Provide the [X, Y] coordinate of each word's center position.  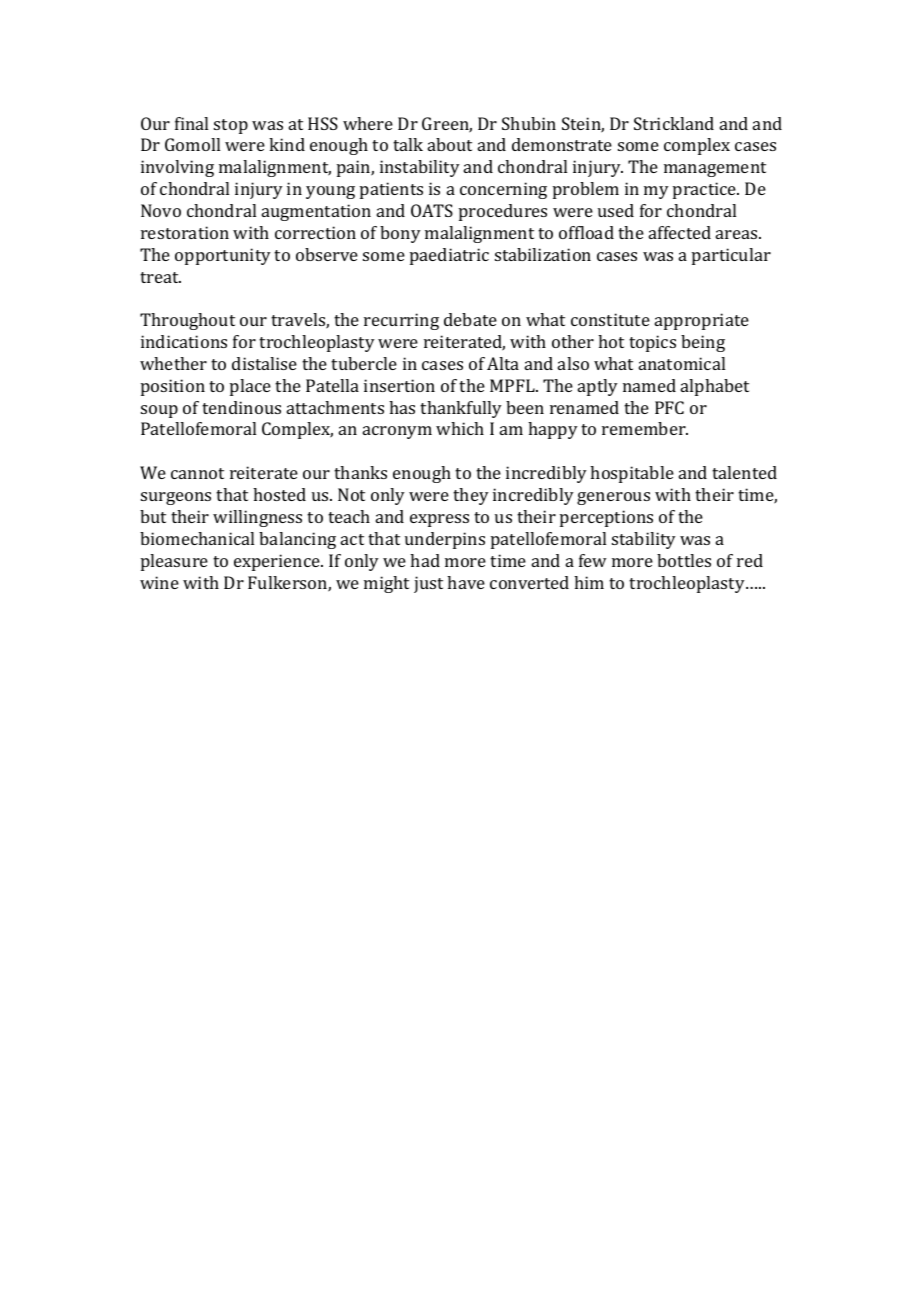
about [450, 144]
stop [231, 126]
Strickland [674, 123]
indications [184, 341]
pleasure [174, 562]
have [466, 582]
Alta [503, 363]
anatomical [682, 363]
